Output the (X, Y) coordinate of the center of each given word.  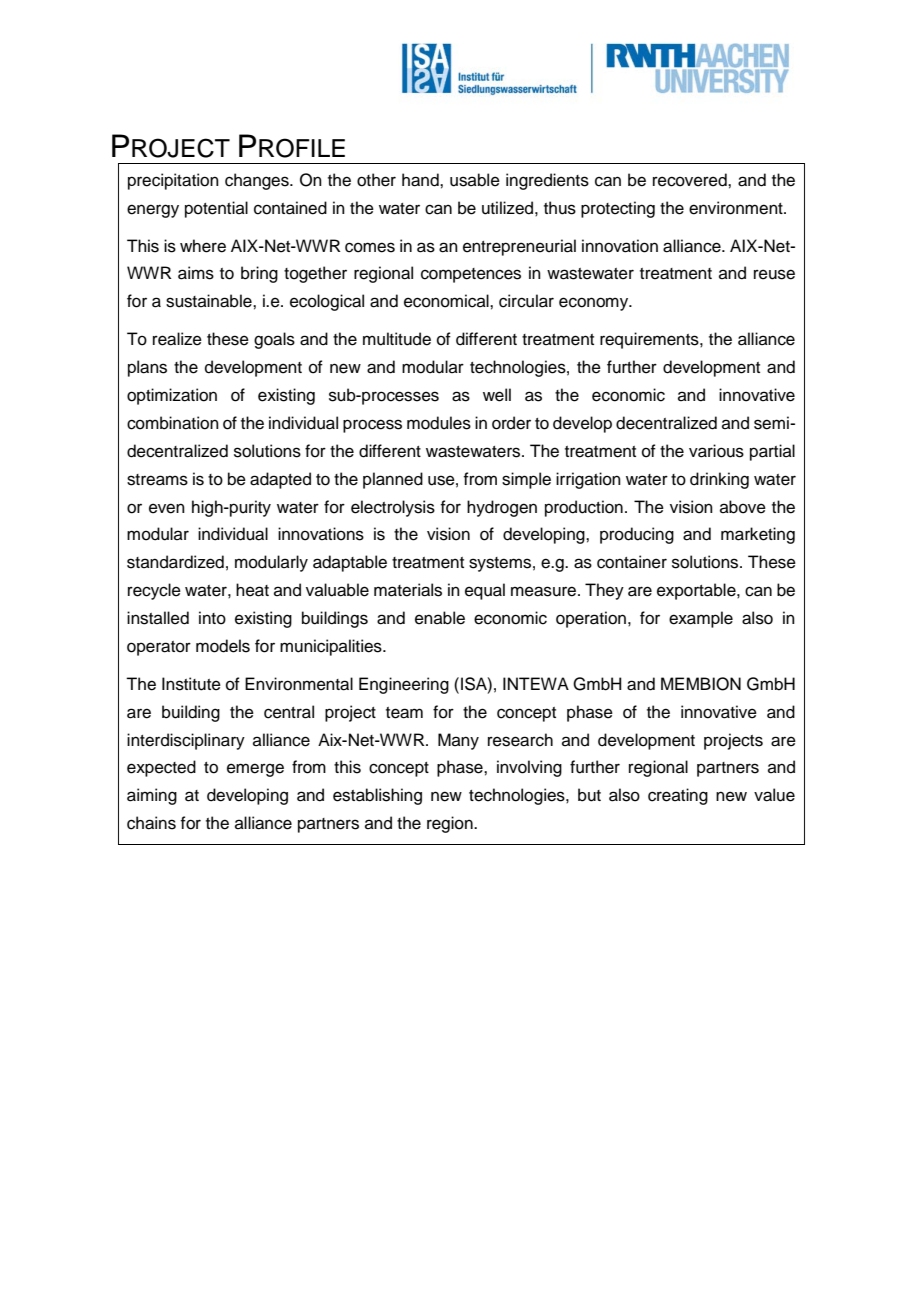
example (701, 619)
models (223, 646)
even (167, 508)
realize (177, 339)
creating (678, 796)
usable (475, 180)
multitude (397, 339)
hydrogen (502, 508)
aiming (152, 796)
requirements (650, 340)
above (743, 507)
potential (216, 209)
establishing (377, 796)
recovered (691, 180)
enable (440, 618)
